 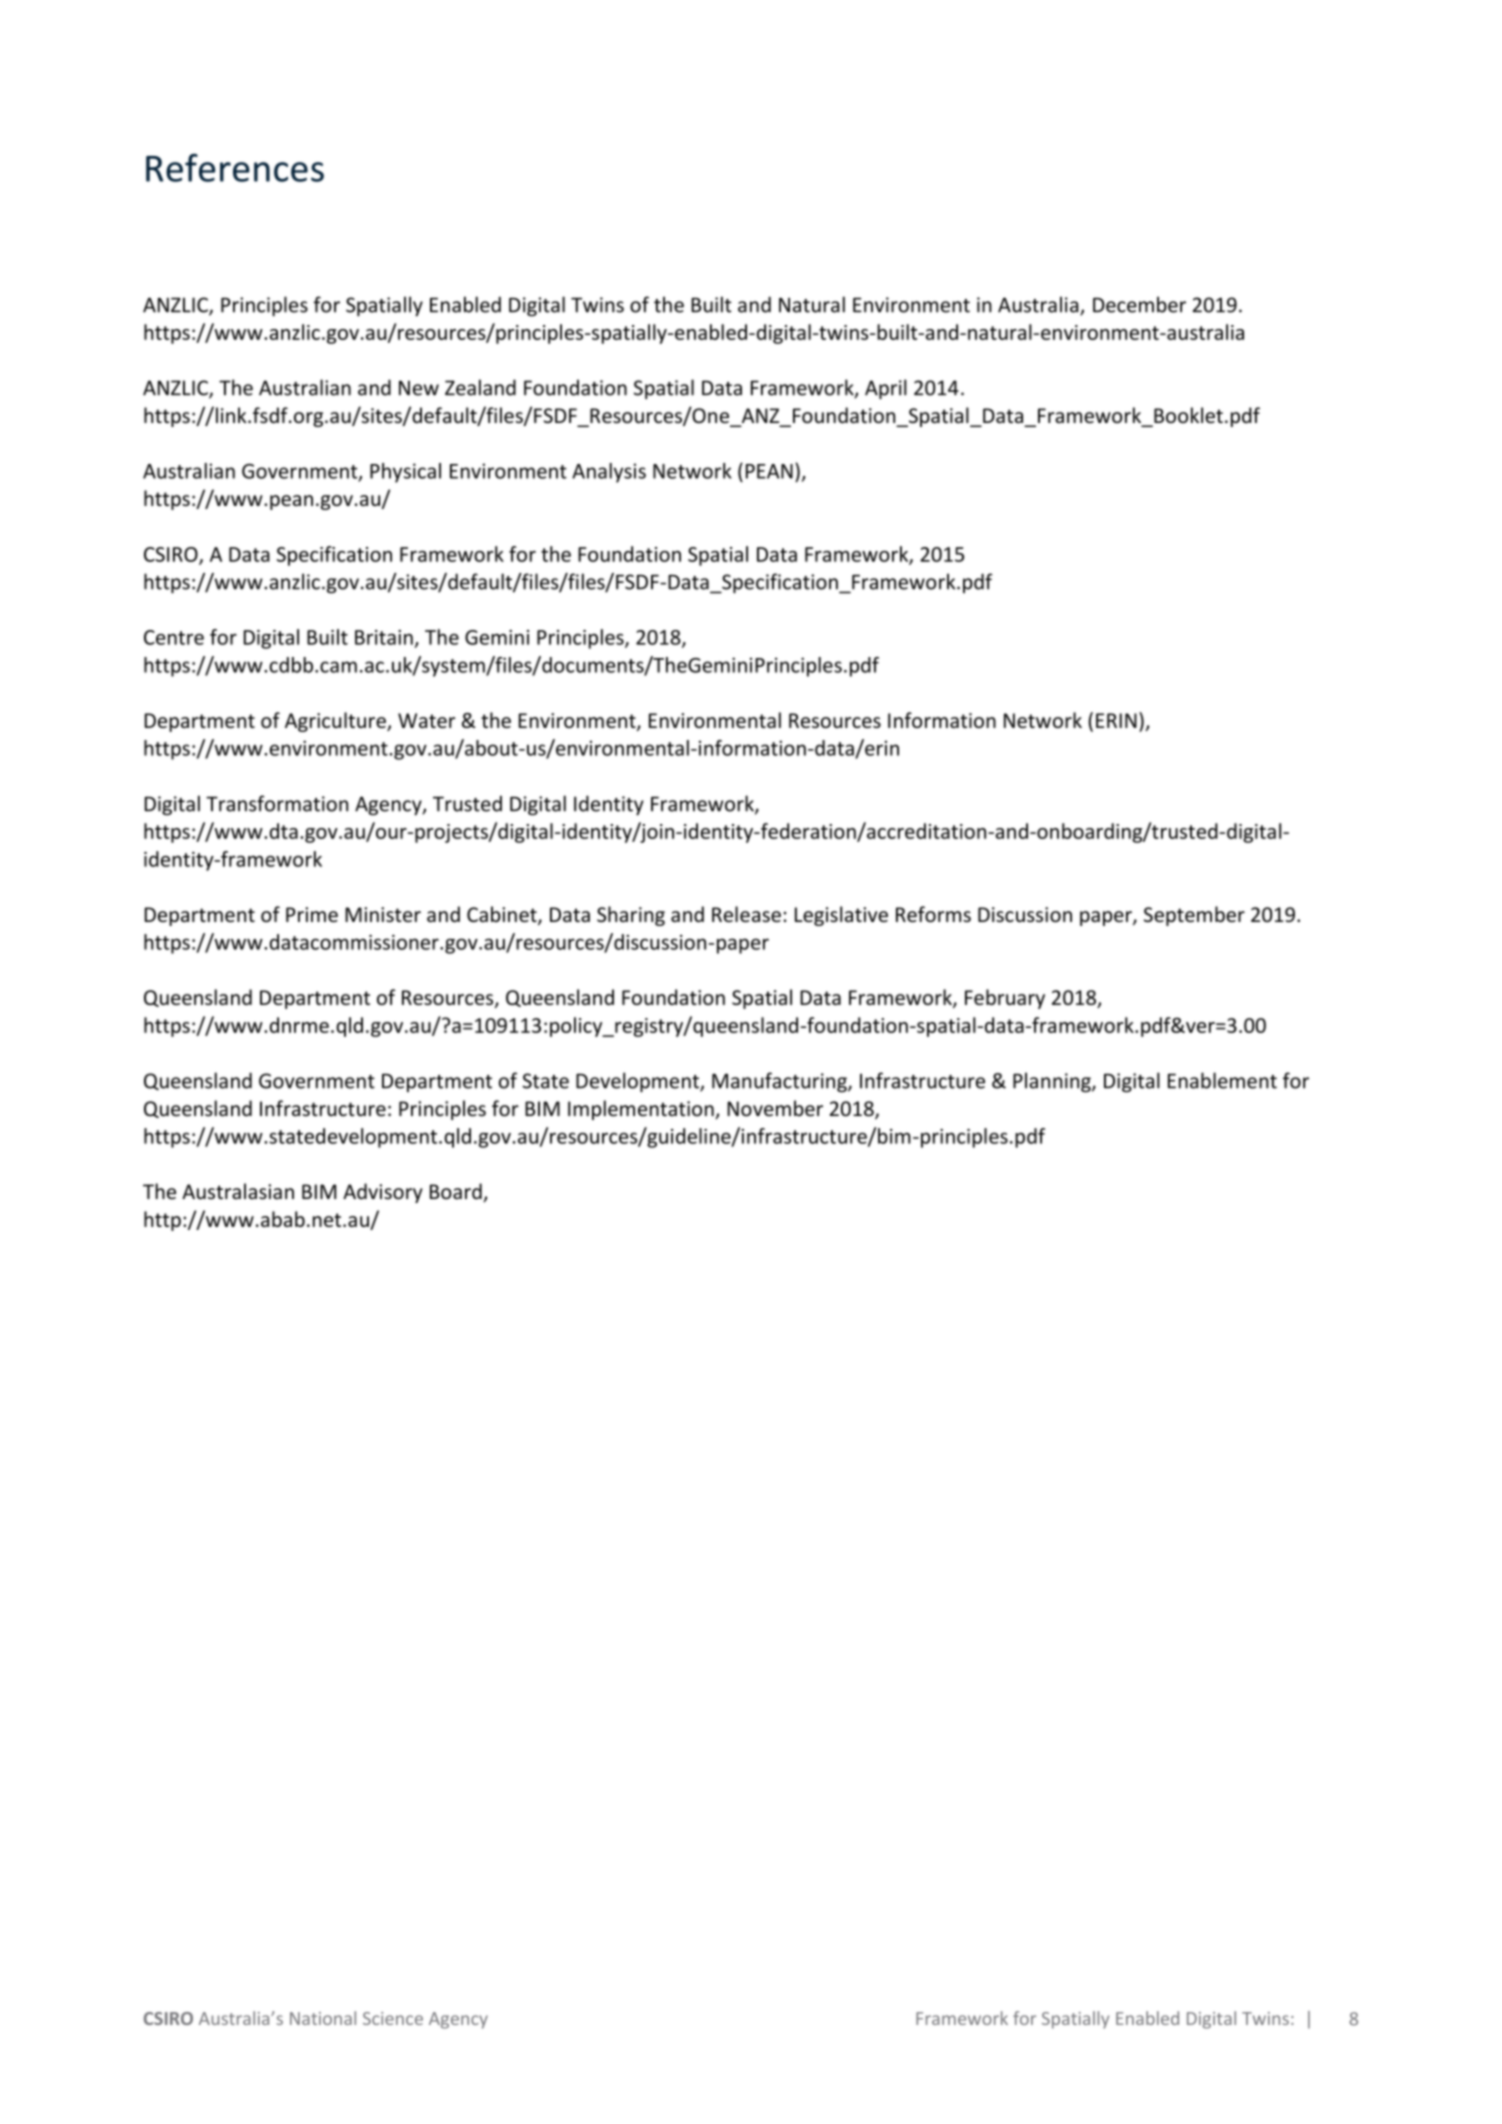 I want to click on December, so click(x=1139, y=304).
